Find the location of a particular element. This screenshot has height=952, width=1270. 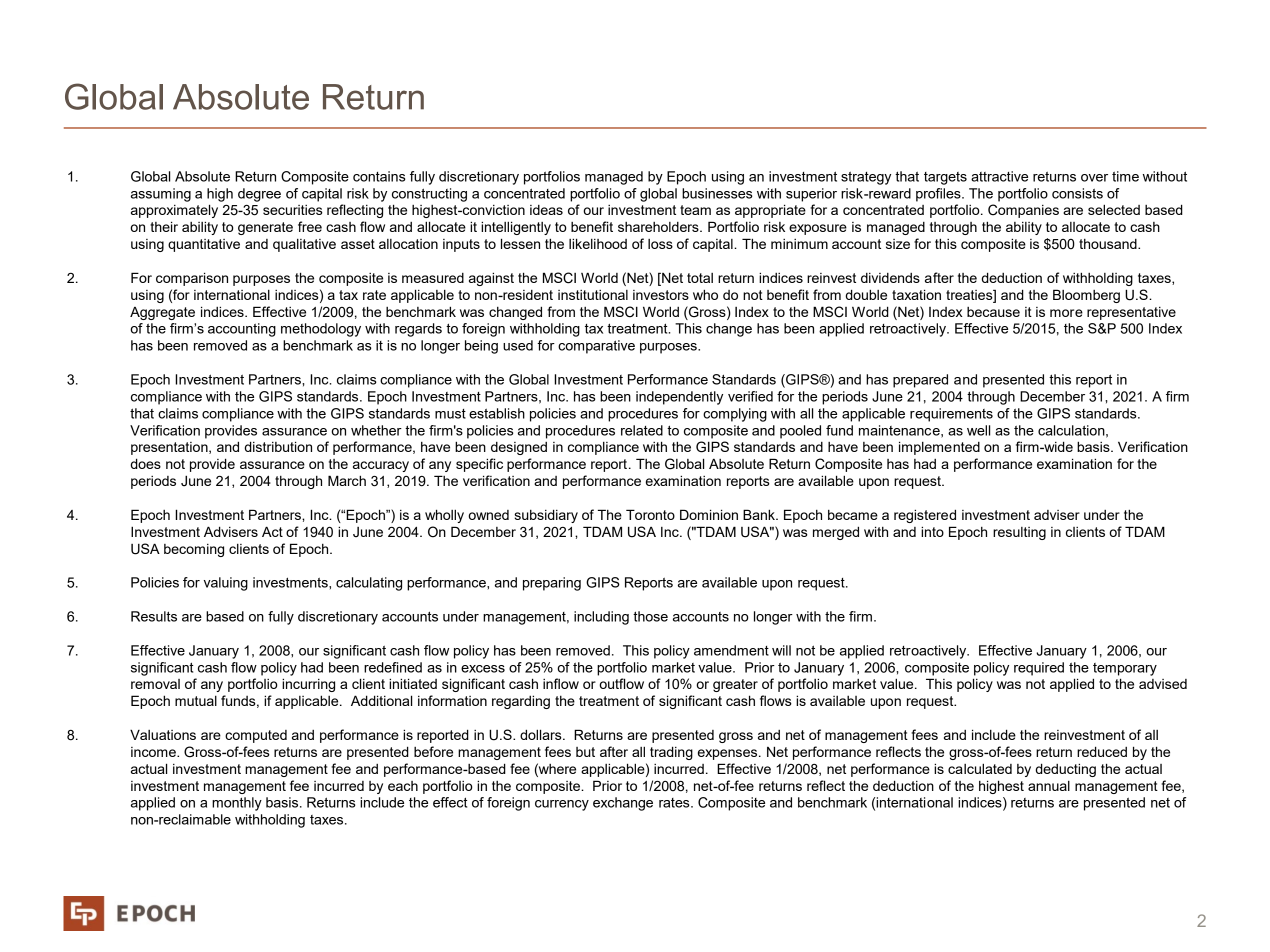

valuing is located at coordinates (226, 584).
